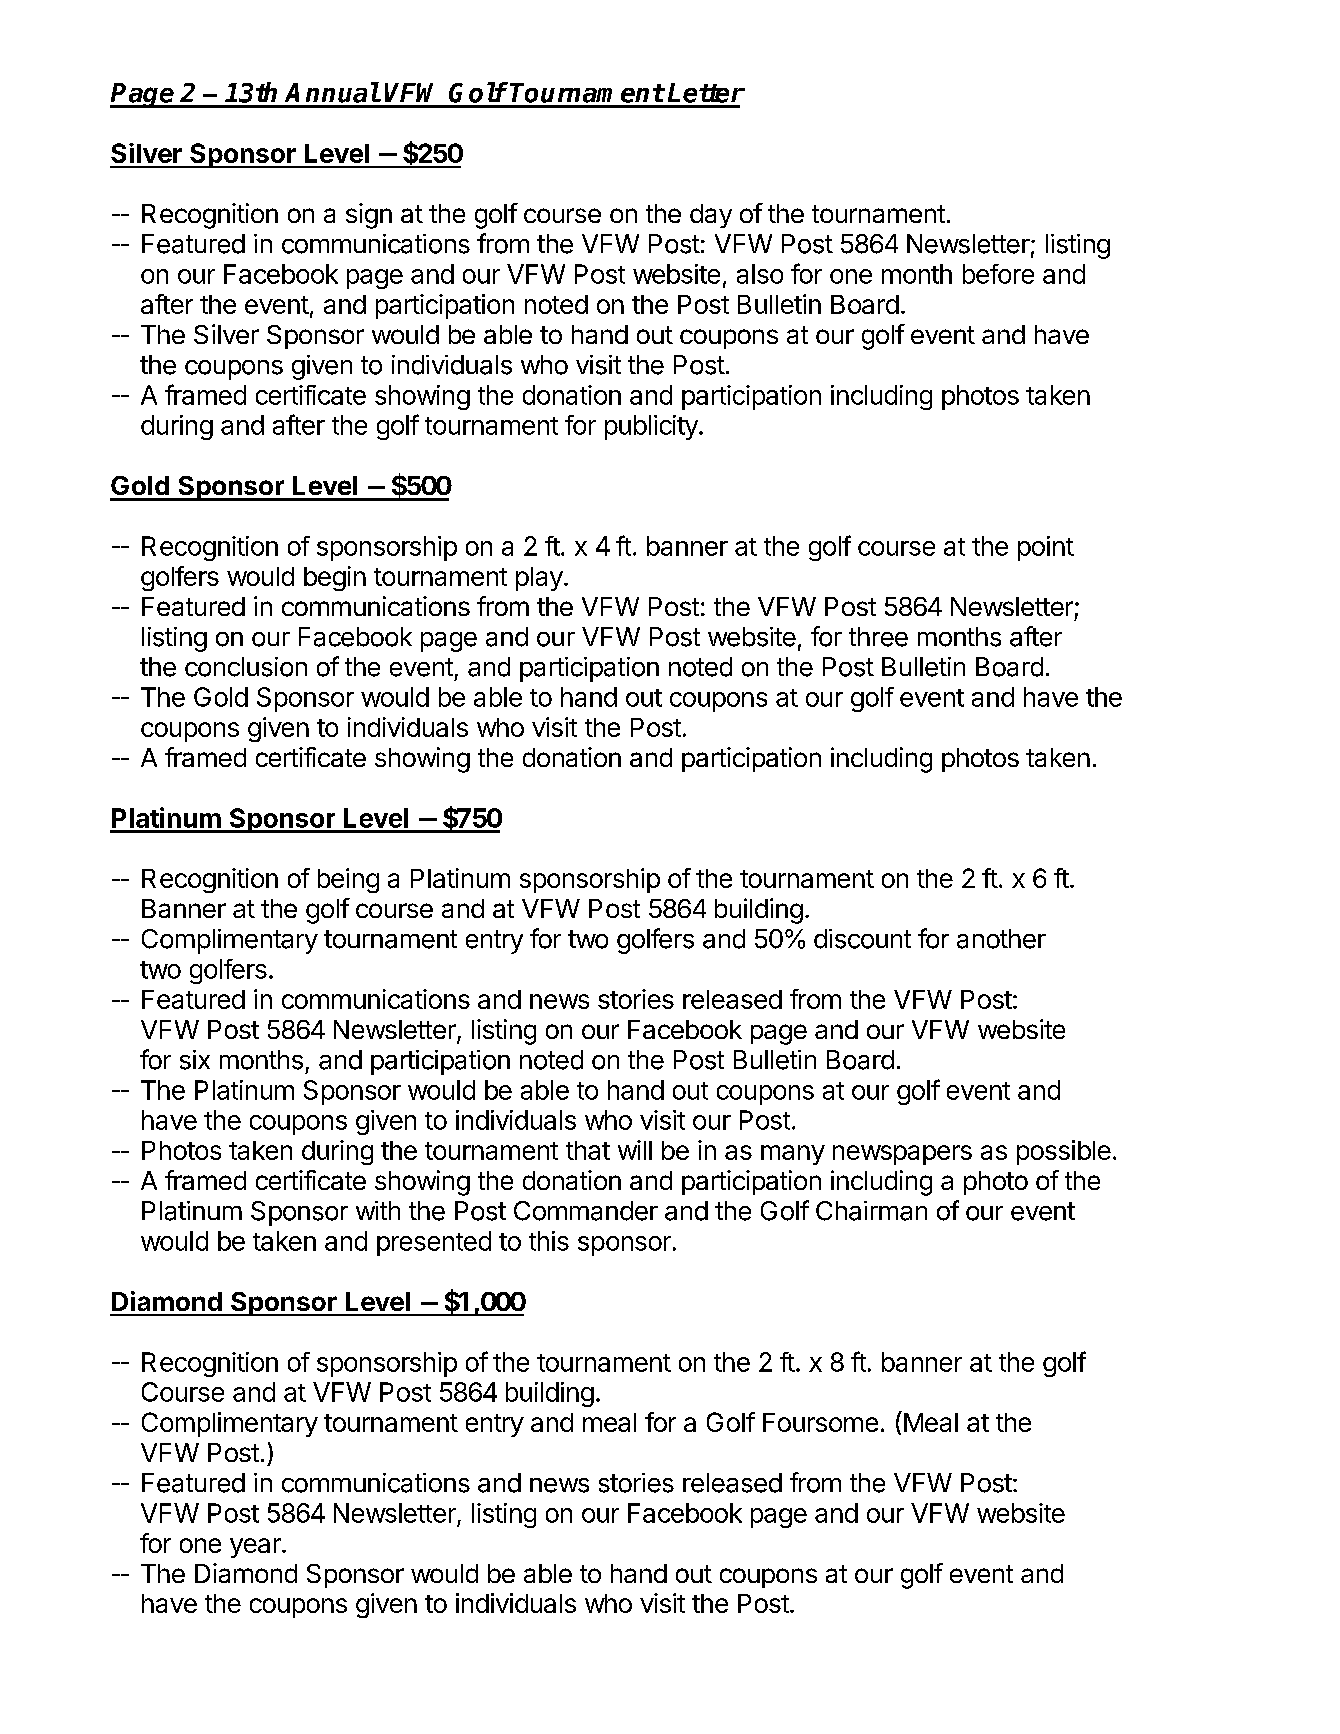 This page has width=1340, height=1734. What do you see at coordinates (711, 216) in the page?
I see `day` at bounding box center [711, 216].
